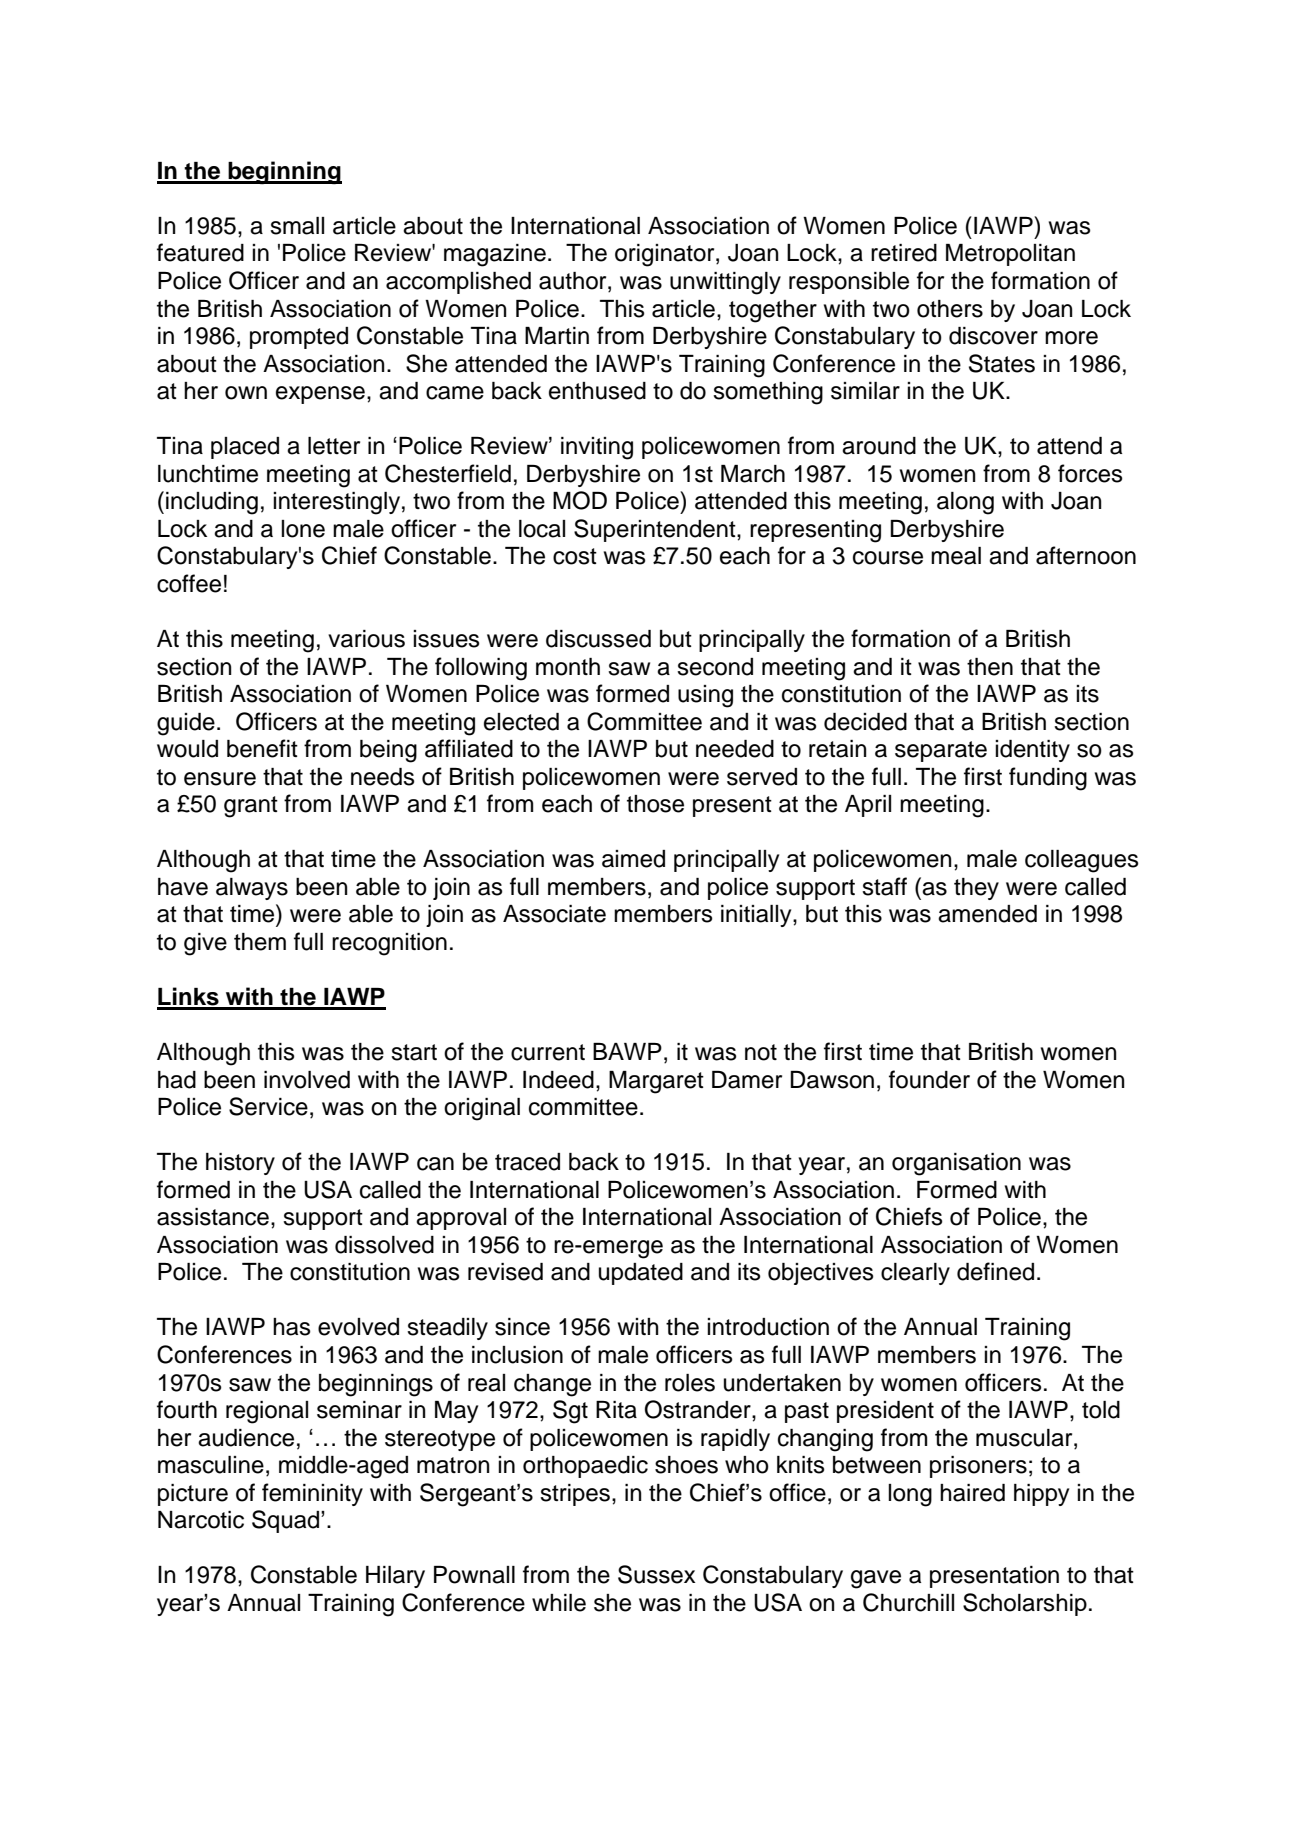 The image size is (1296, 1833). Describe the element at coordinates (297, 226) in the screenshot. I see `small` at that location.
